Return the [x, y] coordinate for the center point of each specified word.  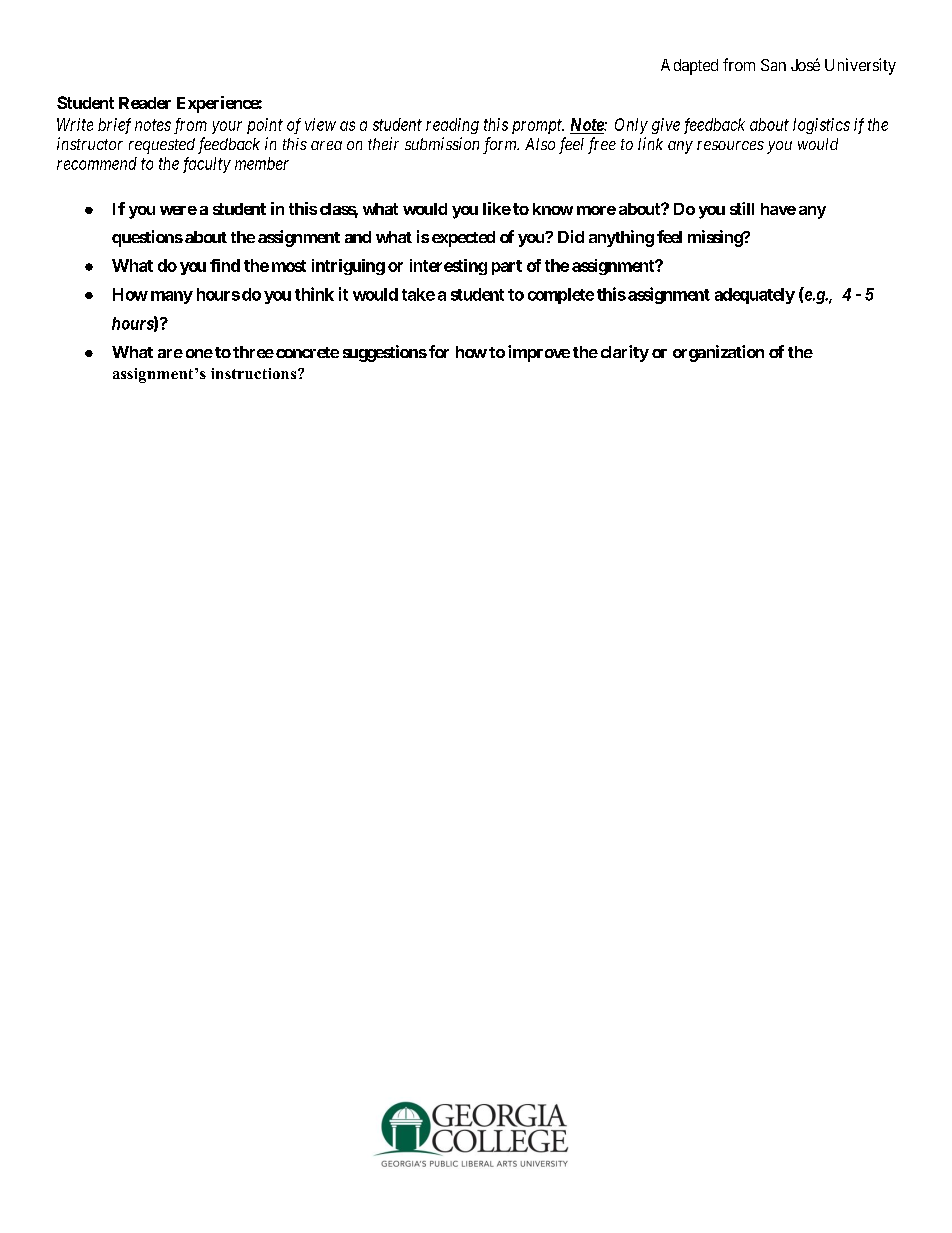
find [225, 265]
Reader [145, 103]
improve [539, 353]
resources [730, 145]
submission [442, 143]
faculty [207, 165]
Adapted [689, 67]
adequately [755, 296]
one [199, 353]
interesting [448, 267]
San [773, 65]
